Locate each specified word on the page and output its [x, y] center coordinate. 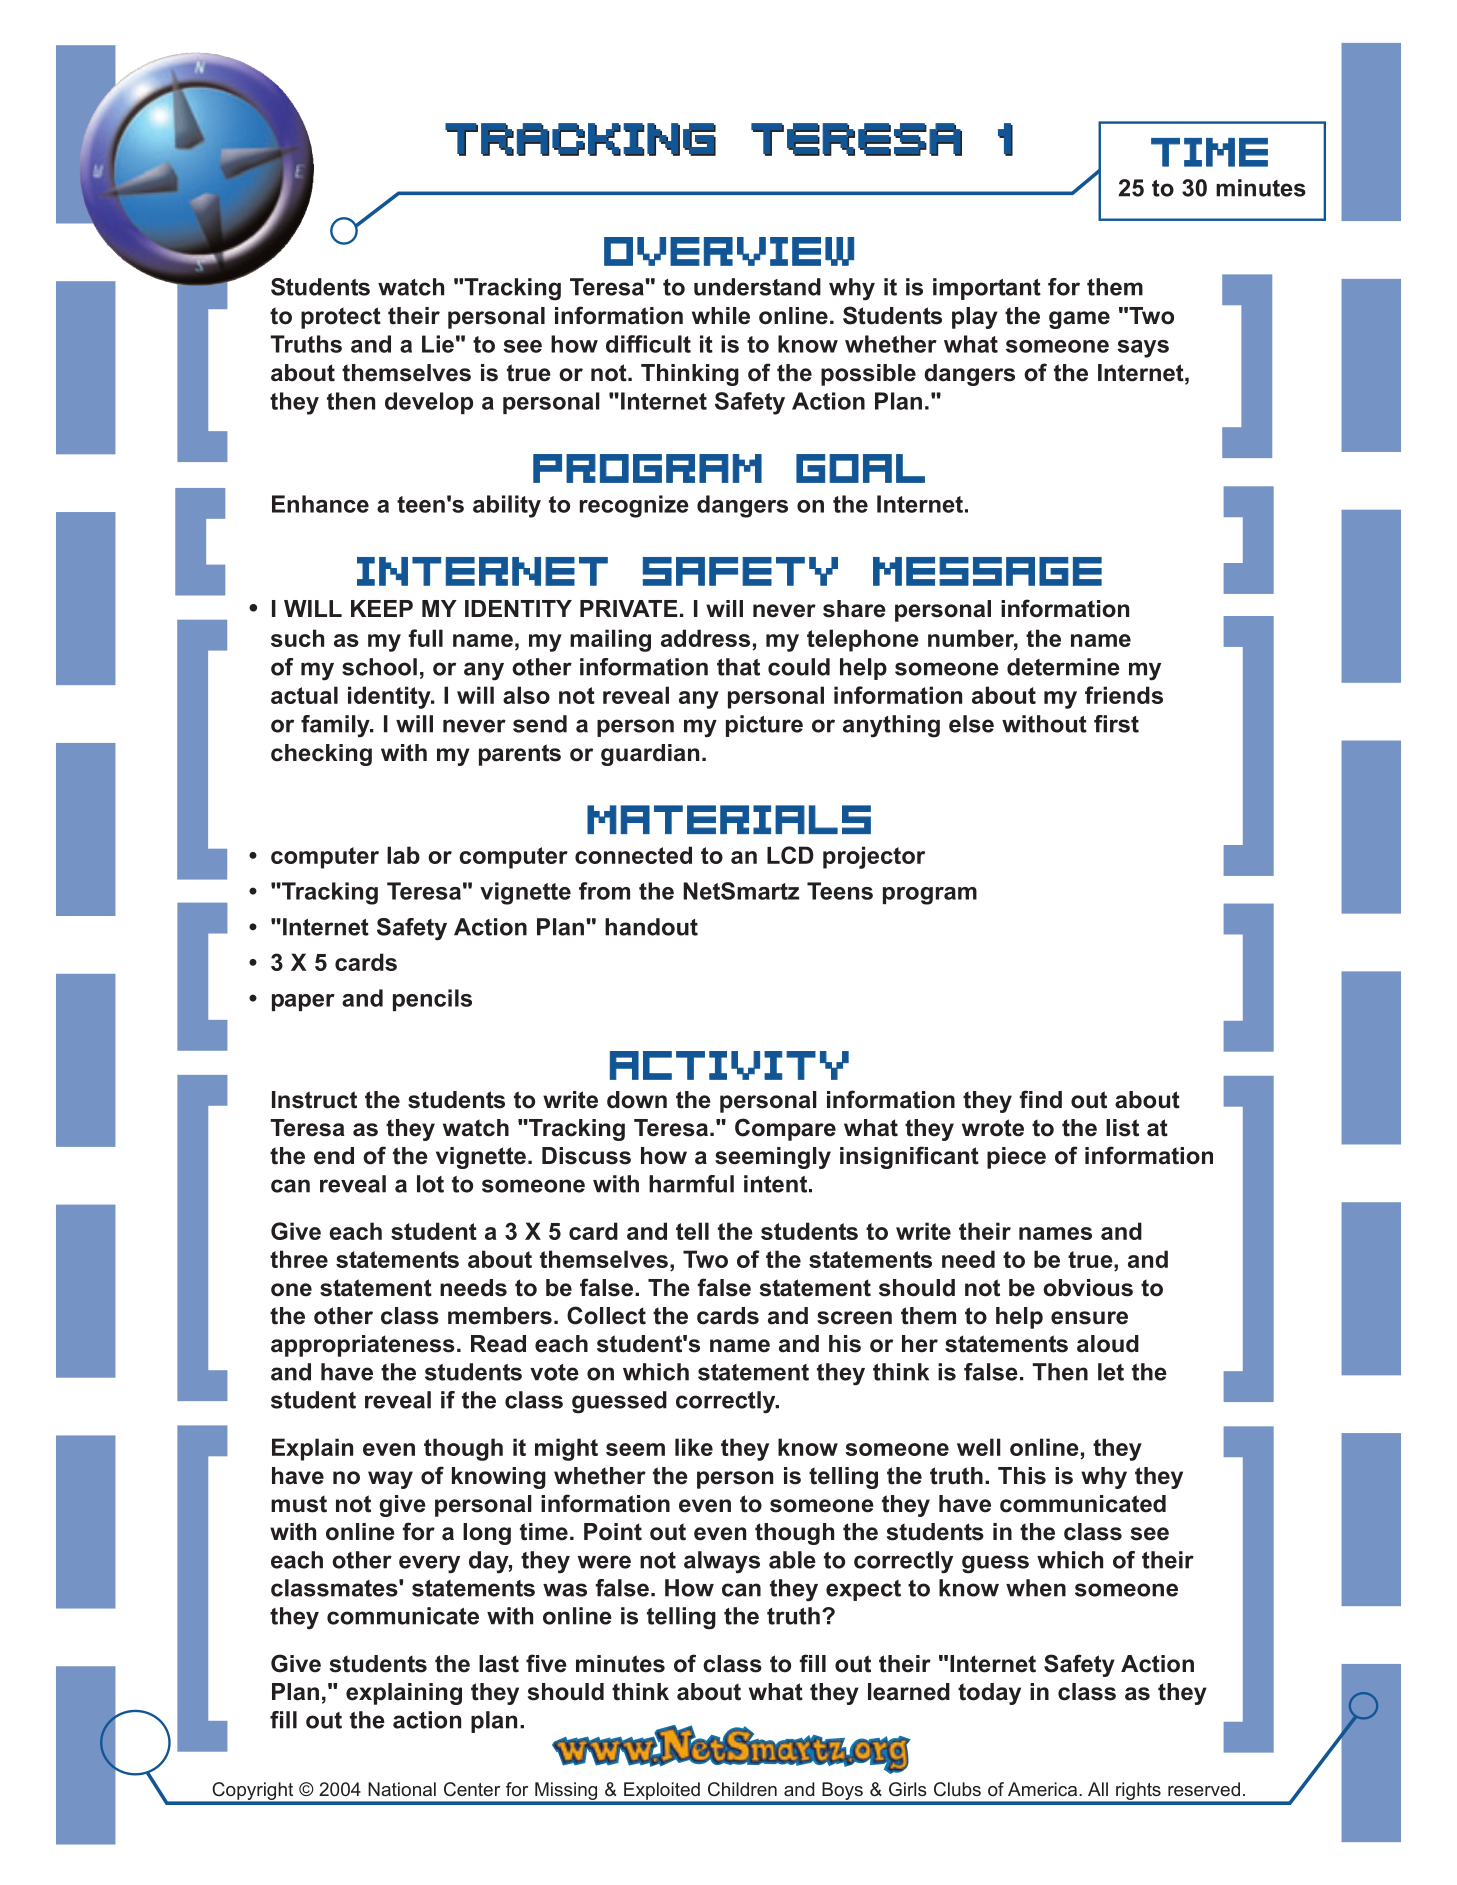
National [402, 1789]
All [1098, 1789]
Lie [438, 344]
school [379, 667]
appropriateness [363, 1346]
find [1040, 1099]
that [738, 667]
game [1079, 320]
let [1111, 1372]
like [694, 1447]
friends [1124, 695]
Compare [785, 1129]
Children [742, 1789]
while [721, 316]
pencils [432, 1000]
